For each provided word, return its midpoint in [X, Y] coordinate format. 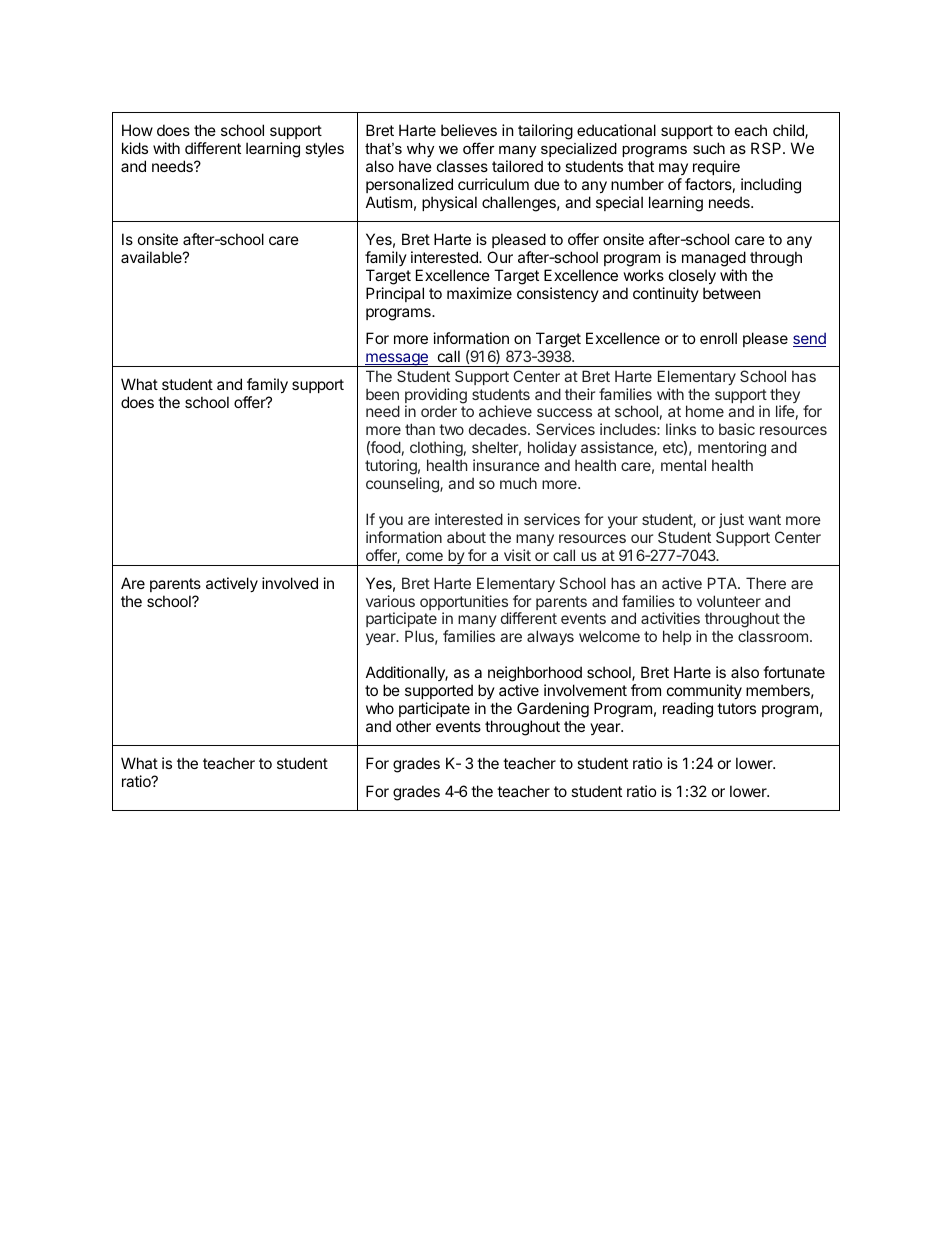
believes [469, 130]
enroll [718, 338]
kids [135, 148]
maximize [479, 293]
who [380, 708]
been [382, 394]
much [518, 483]
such [709, 148]
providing [436, 397]
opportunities [464, 604]
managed [714, 259]
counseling [403, 485]
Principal [395, 294]
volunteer [729, 601]
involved [290, 583]
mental [683, 465]
